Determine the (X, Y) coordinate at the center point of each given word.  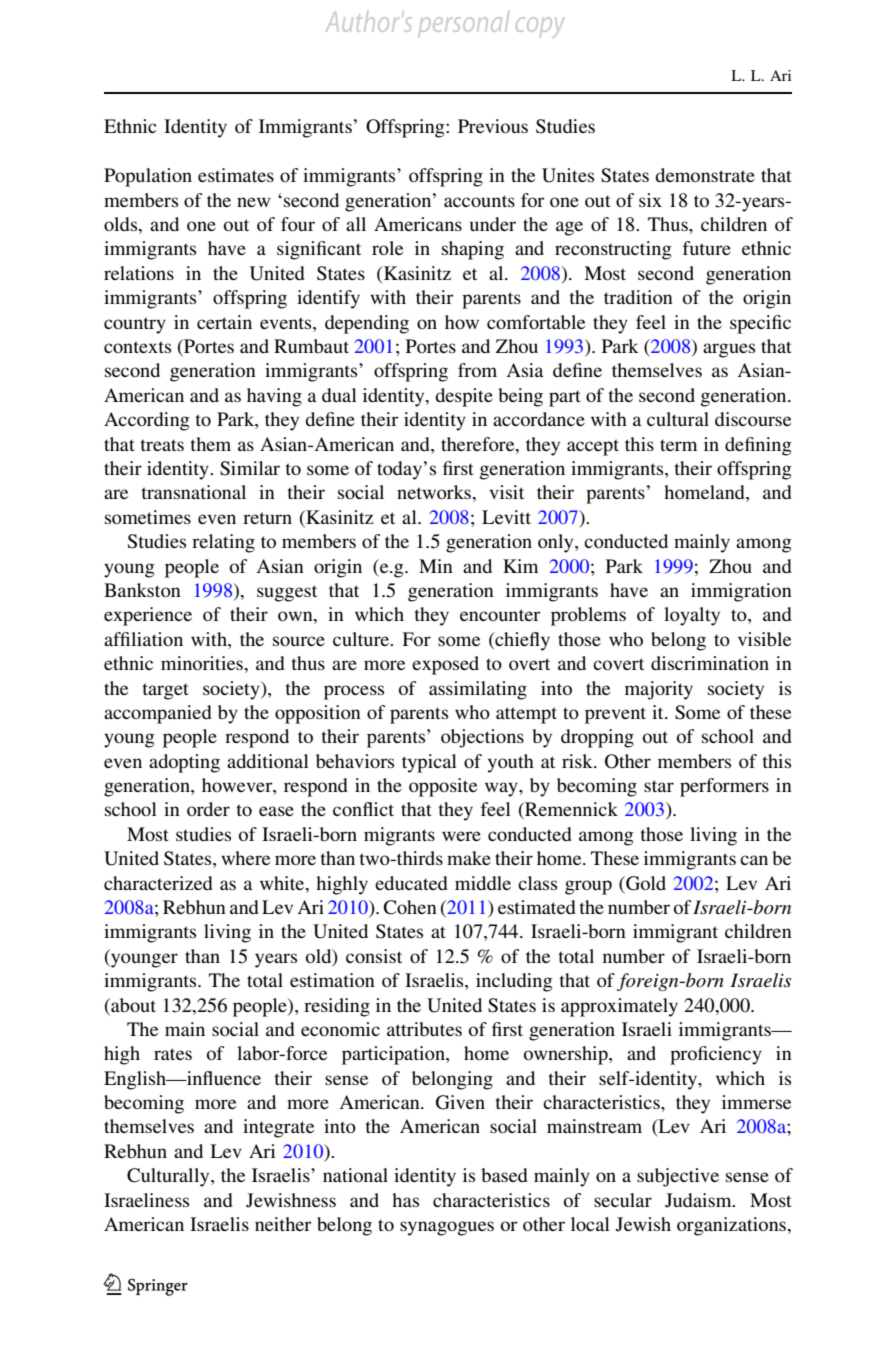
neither (283, 1224)
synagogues (447, 1228)
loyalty (692, 616)
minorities (202, 663)
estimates (236, 175)
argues (729, 350)
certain (224, 322)
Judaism (699, 1200)
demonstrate (705, 175)
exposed (445, 665)
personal (464, 23)
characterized (158, 883)
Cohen (410, 907)
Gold (645, 883)
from (477, 370)
